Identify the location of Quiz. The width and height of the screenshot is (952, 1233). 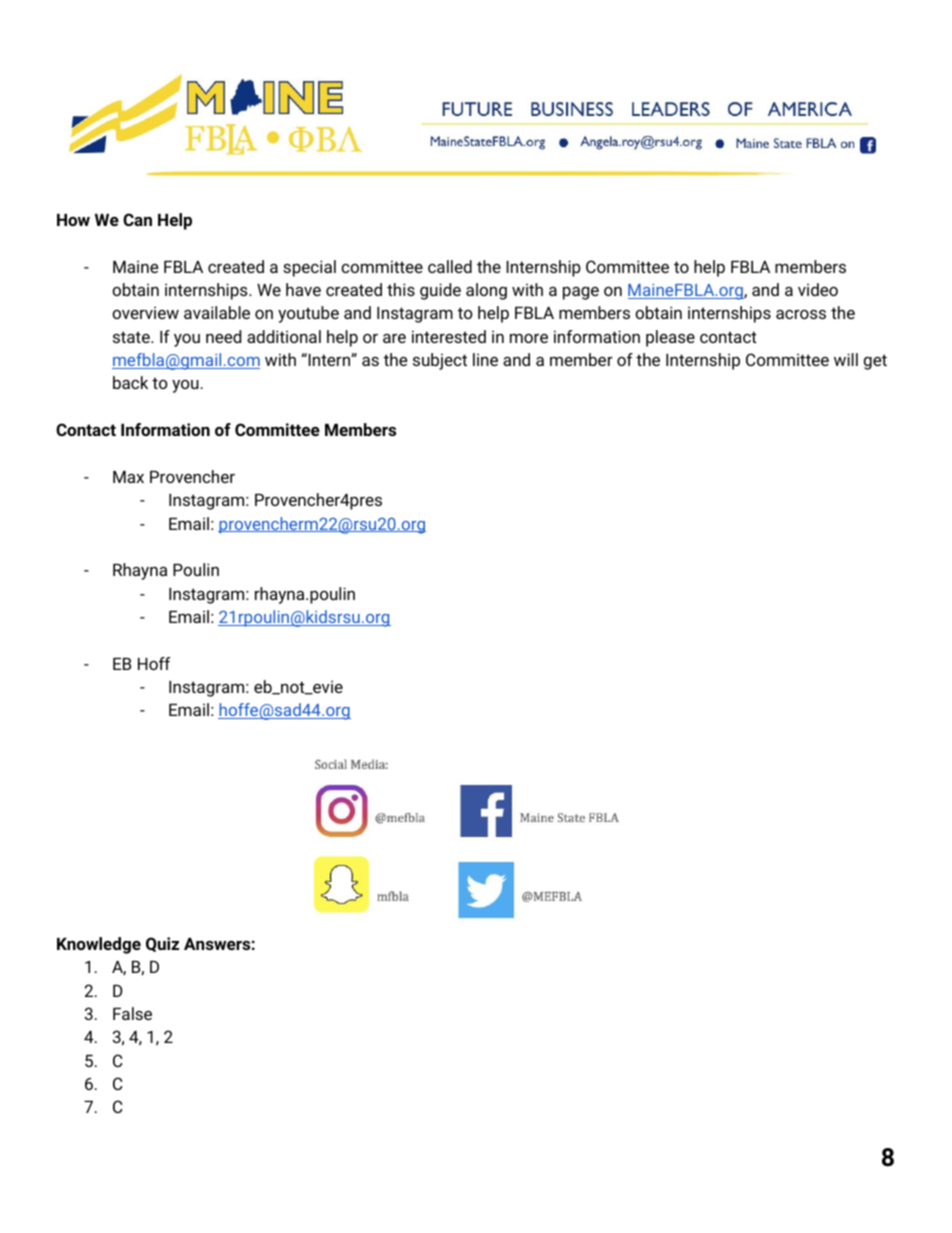
(162, 944).
